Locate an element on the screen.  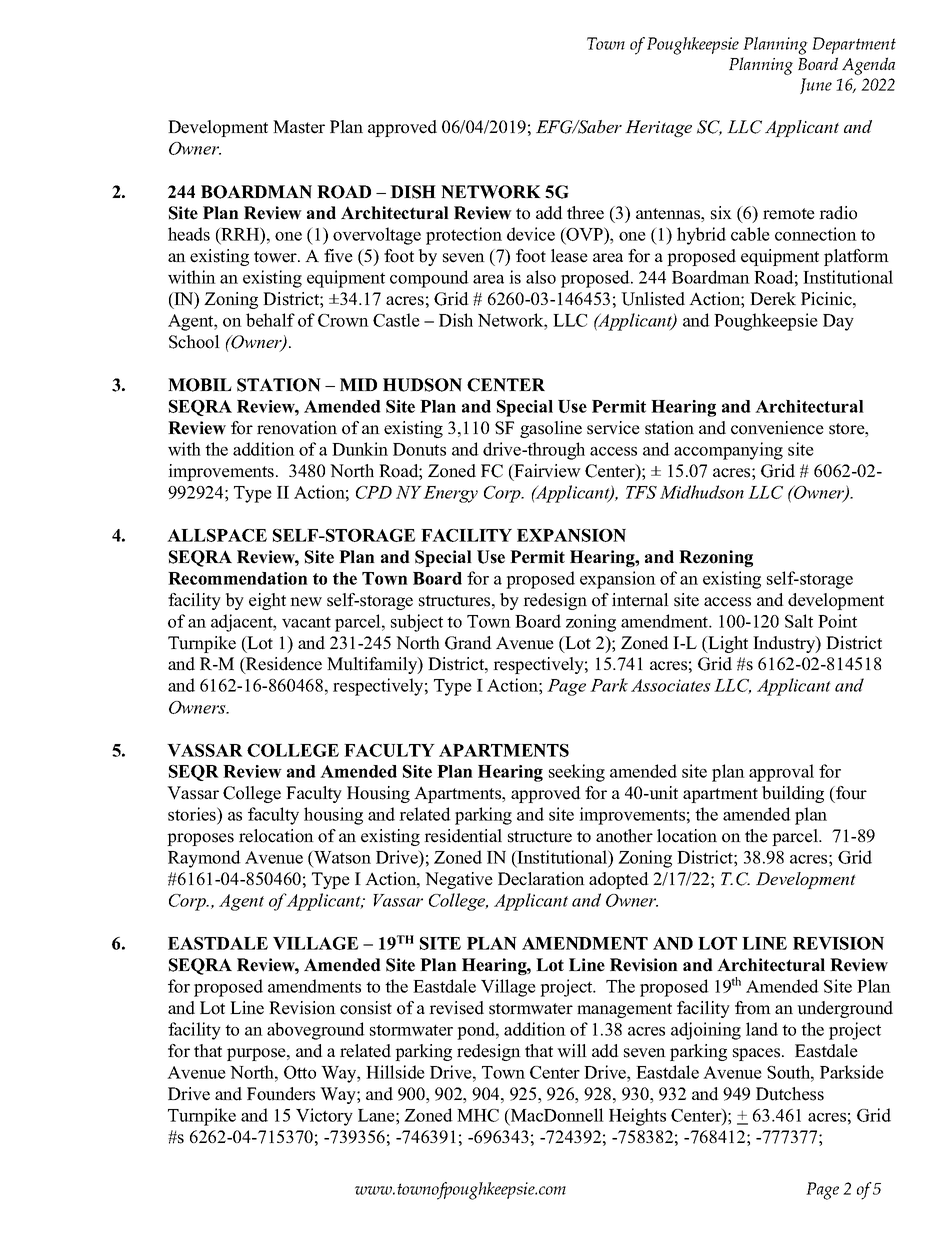
Founders is located at coordinates (281, 1094).
